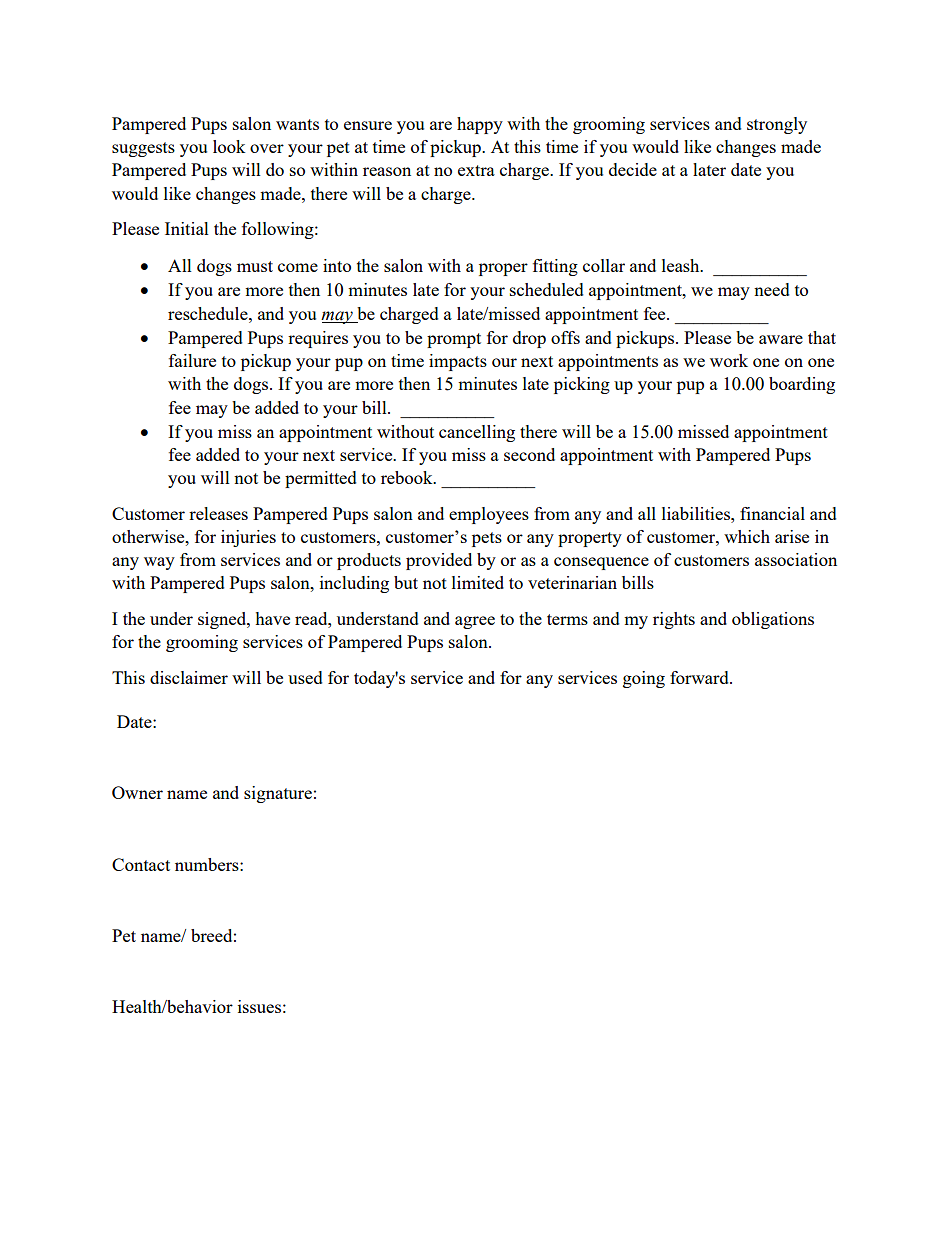  Describe the element at coordinates (777, 125) in the screenshot. I see `strongly` at that location.
